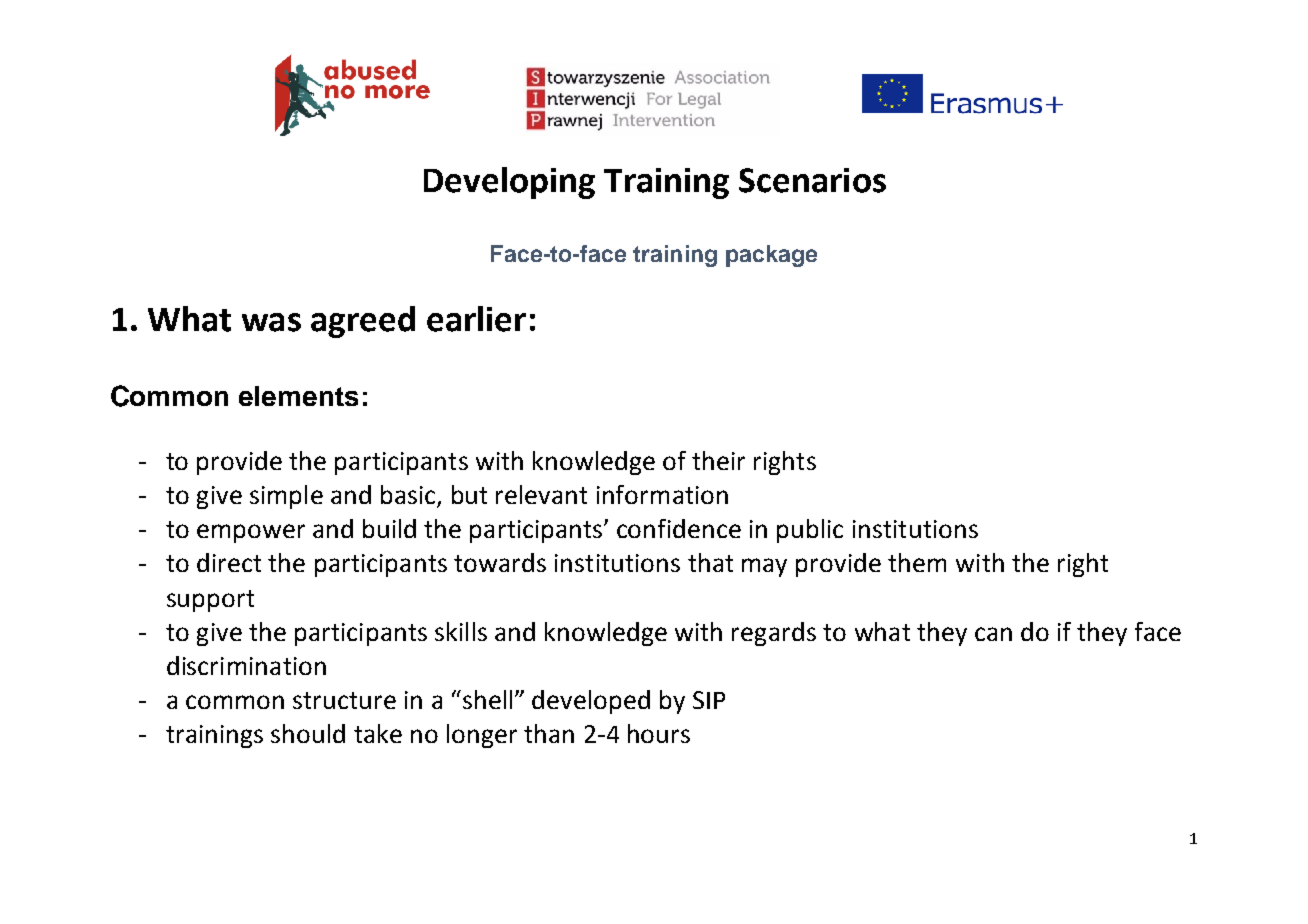  Describe the element at coordinates (591, 702) in the document. I see `developed` at that location.
